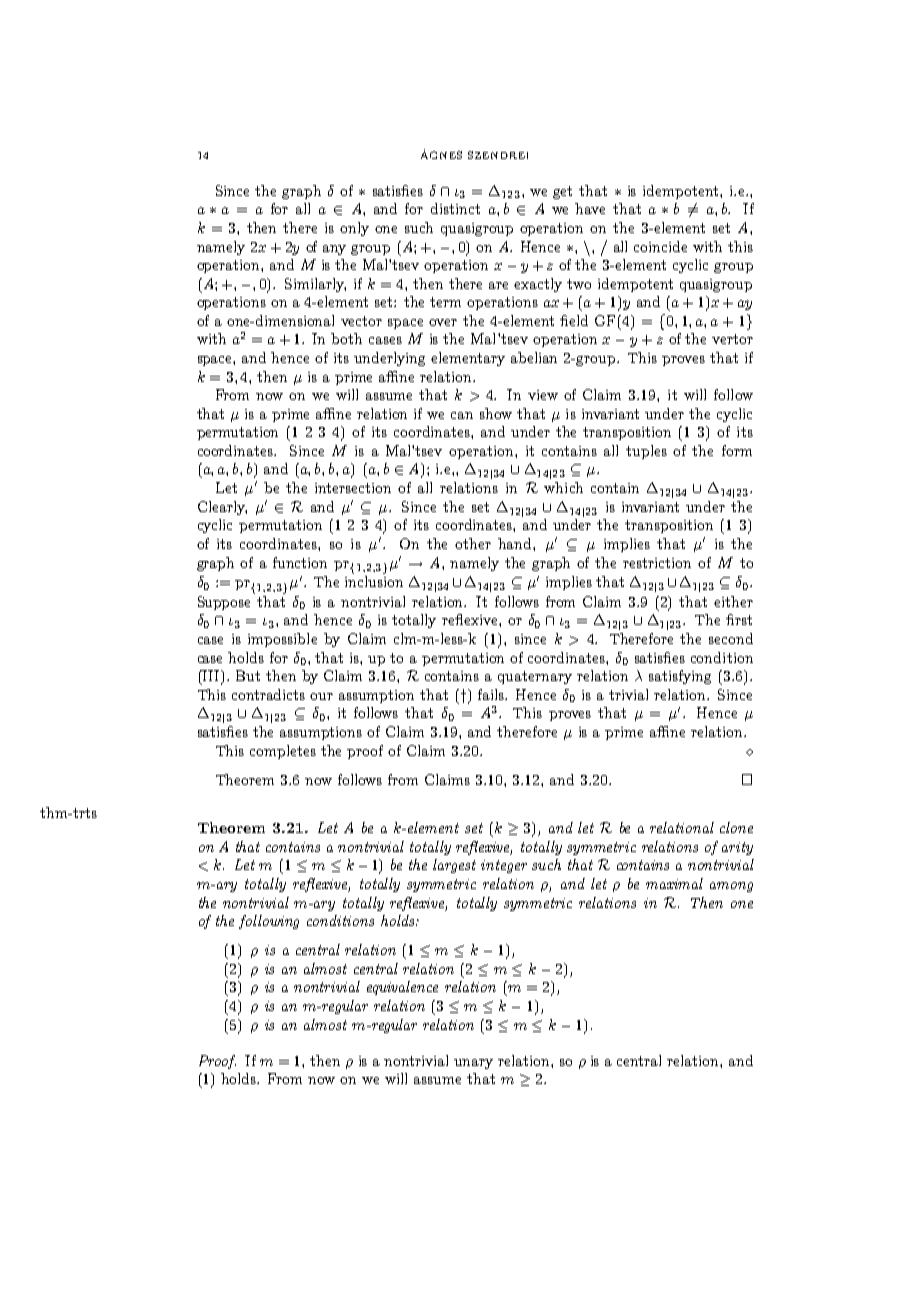  What do you see at coordinates (334, 250) in the screenshot?
I see `any` at bounding box center [334, 250].
